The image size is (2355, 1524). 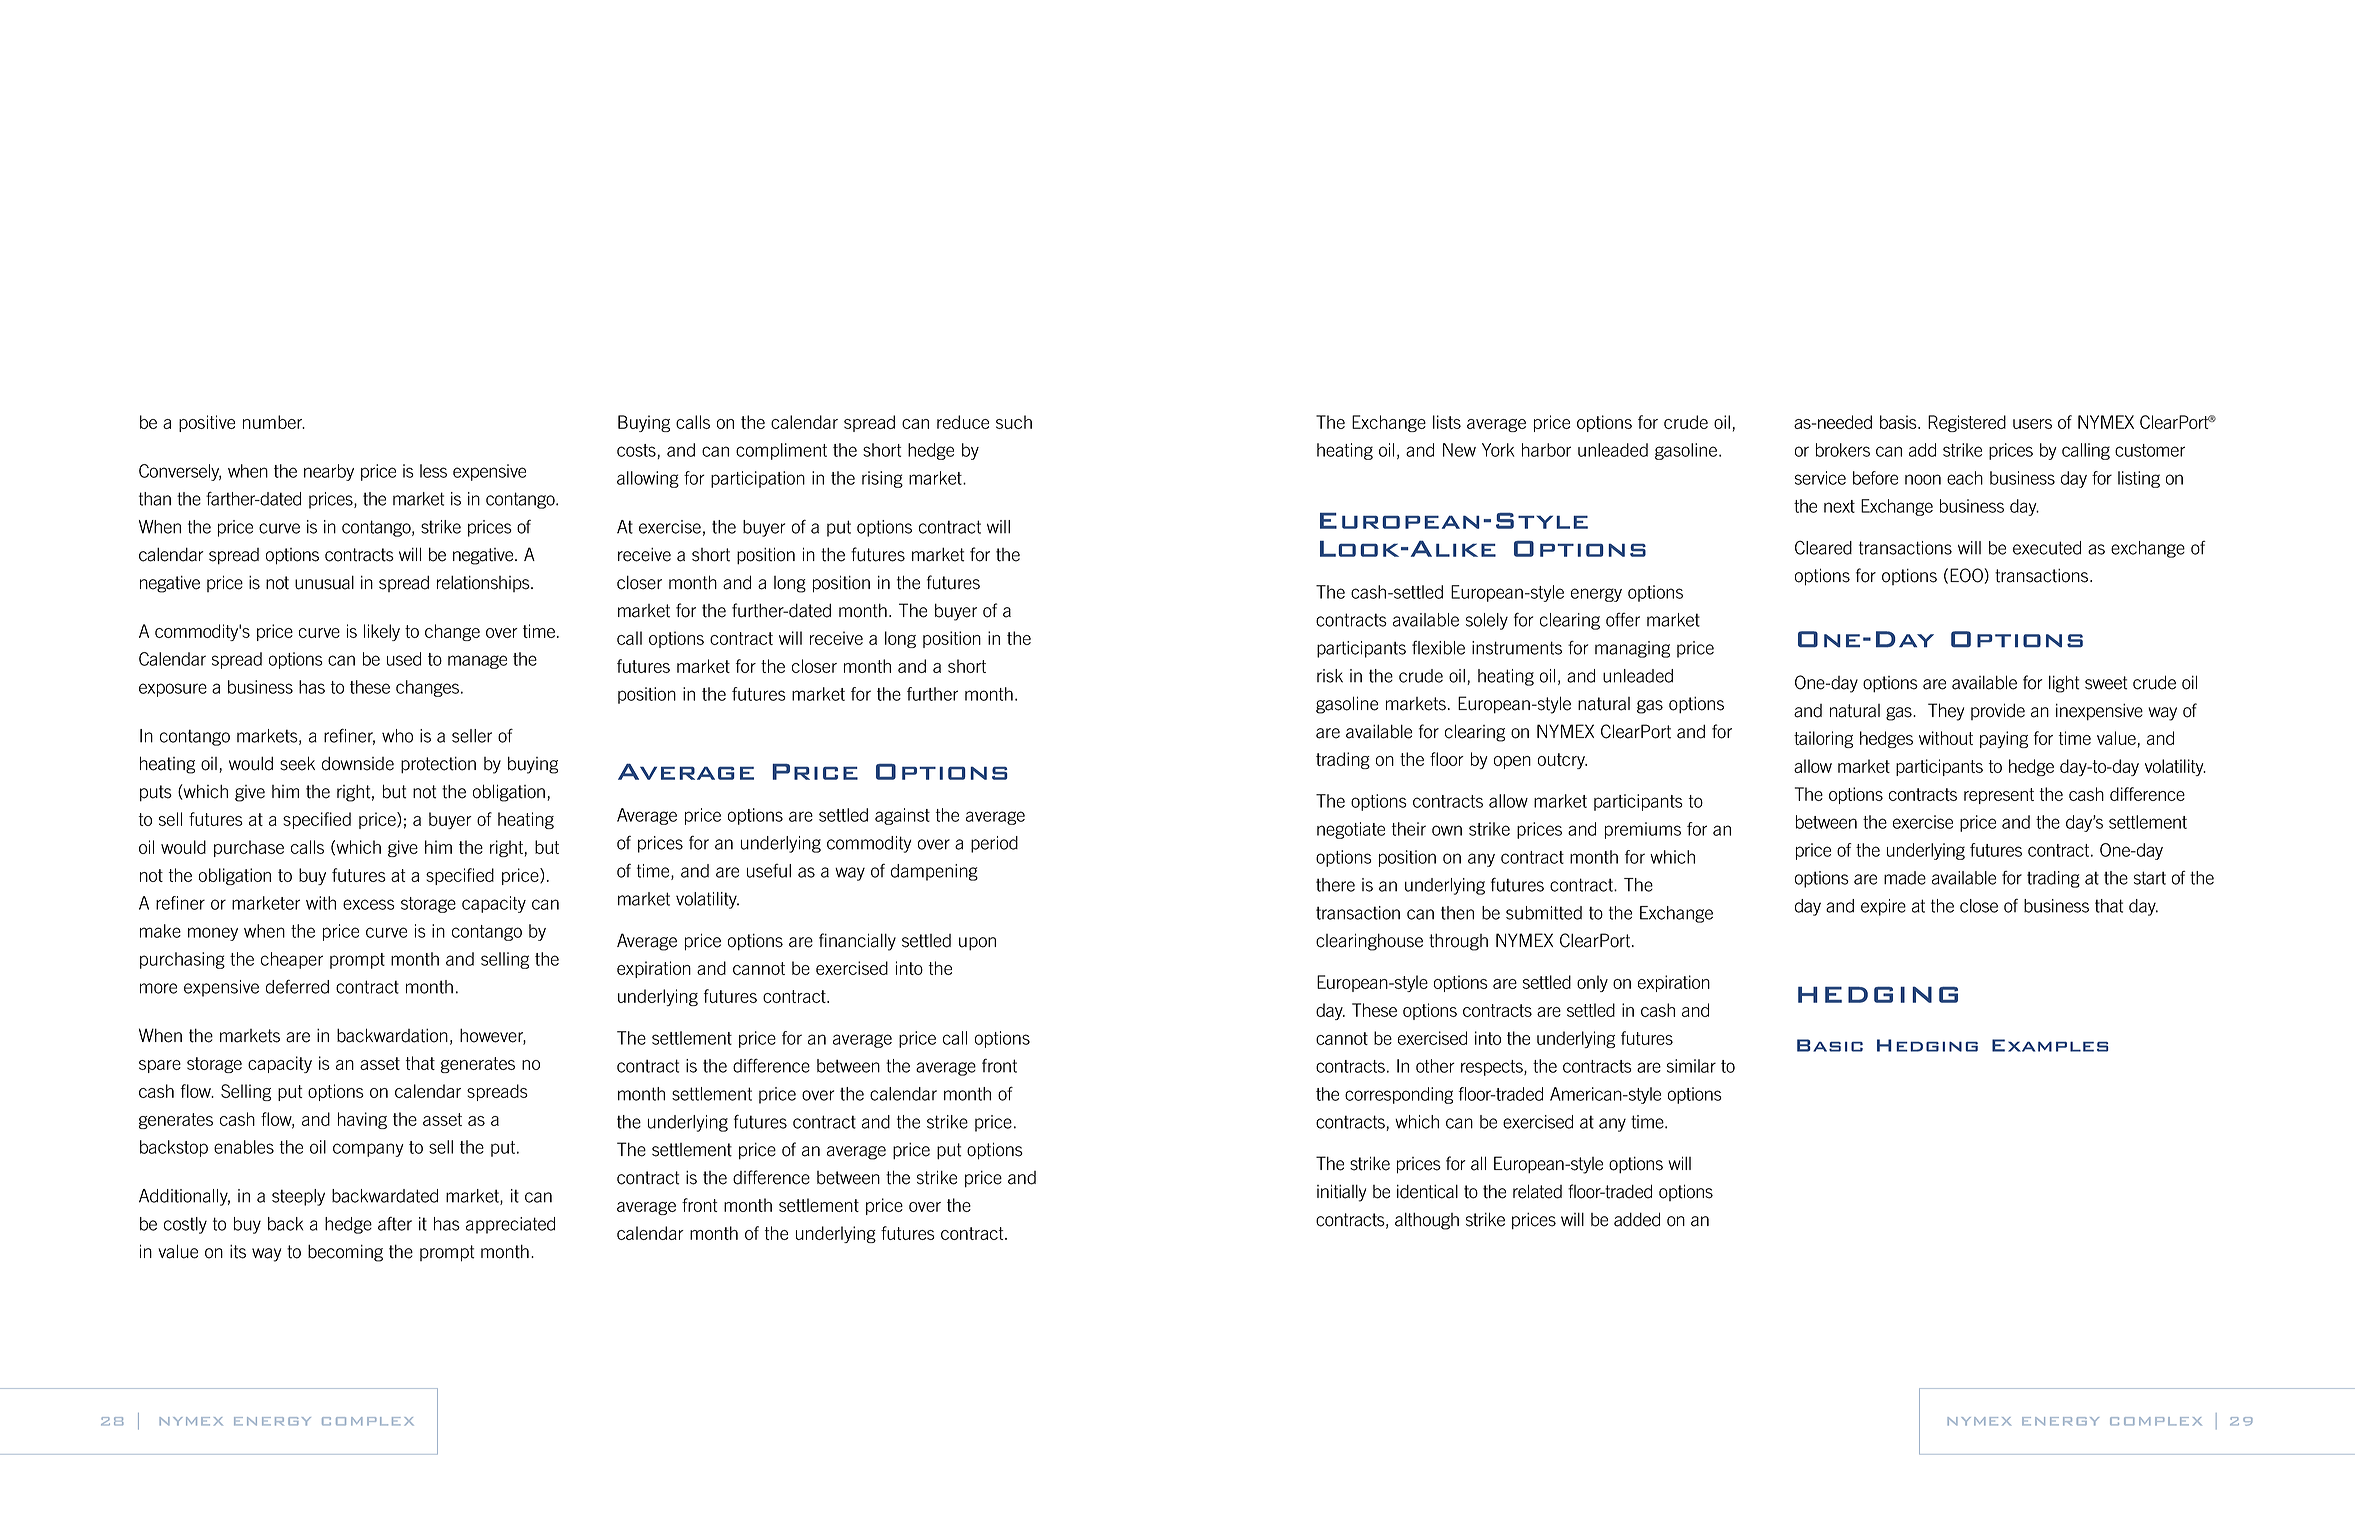 What do you see at coordinates (1014, 422) in the screenshot?
I see `such` at bounding box center [1014, 422].
